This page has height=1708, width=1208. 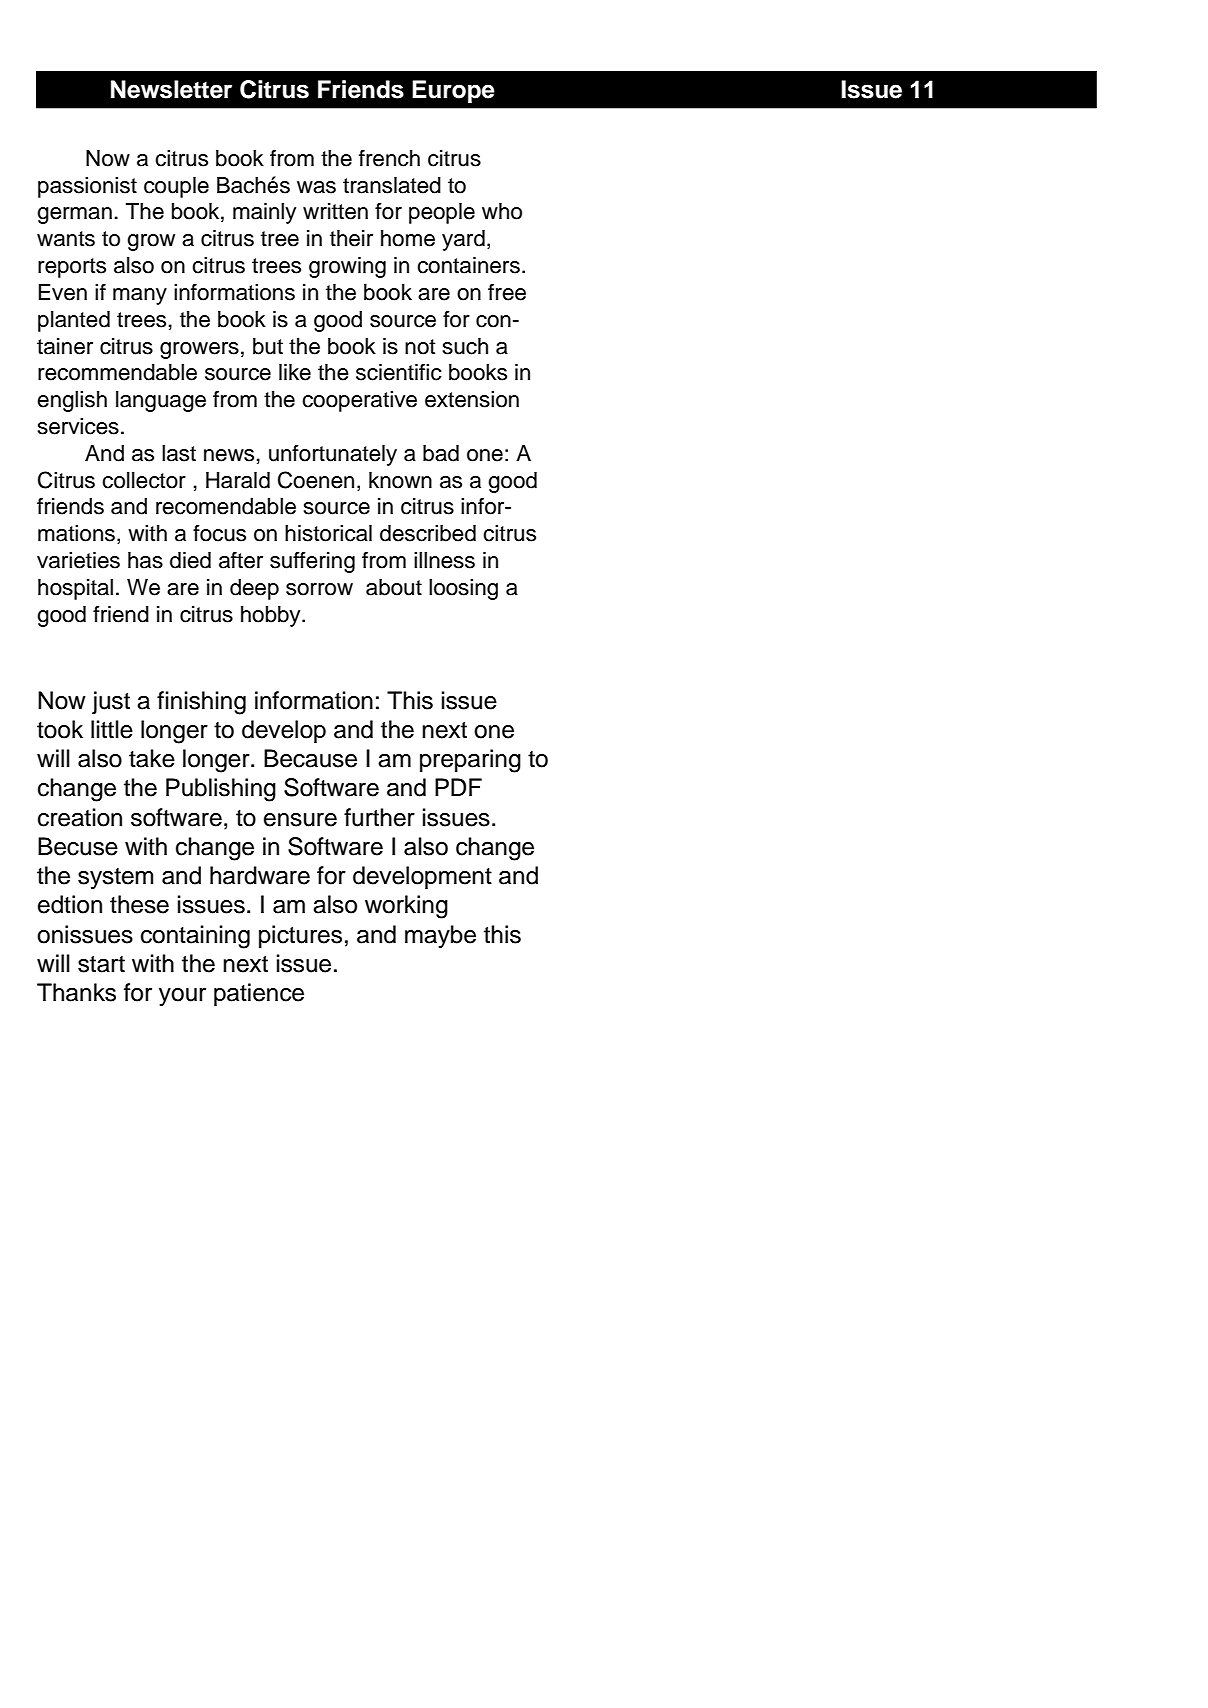 What do you see at coordinates (453, 91) in the page?
I see `Europe` at bounding box center [453, 91].
